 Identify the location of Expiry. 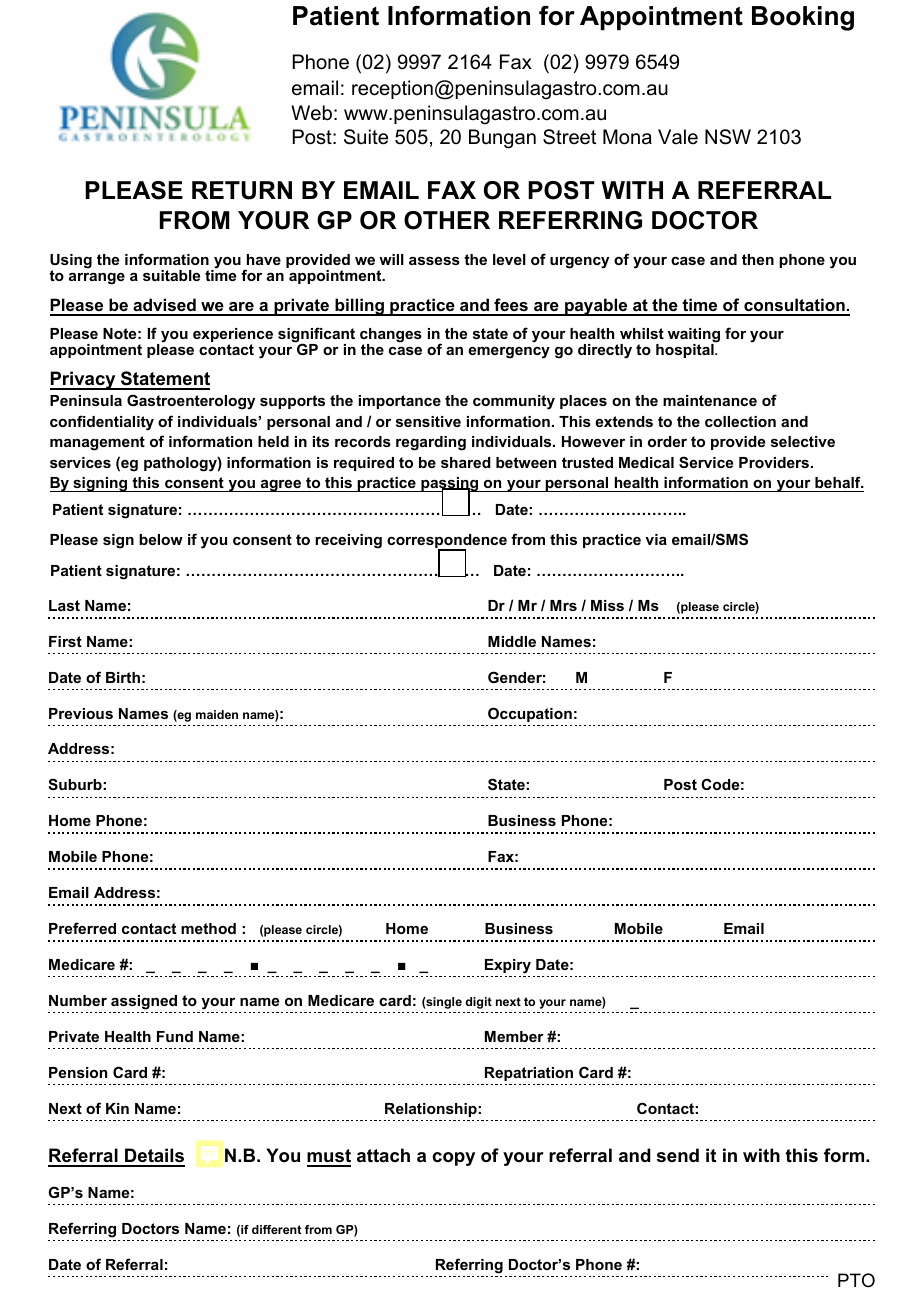
(508, 966).
